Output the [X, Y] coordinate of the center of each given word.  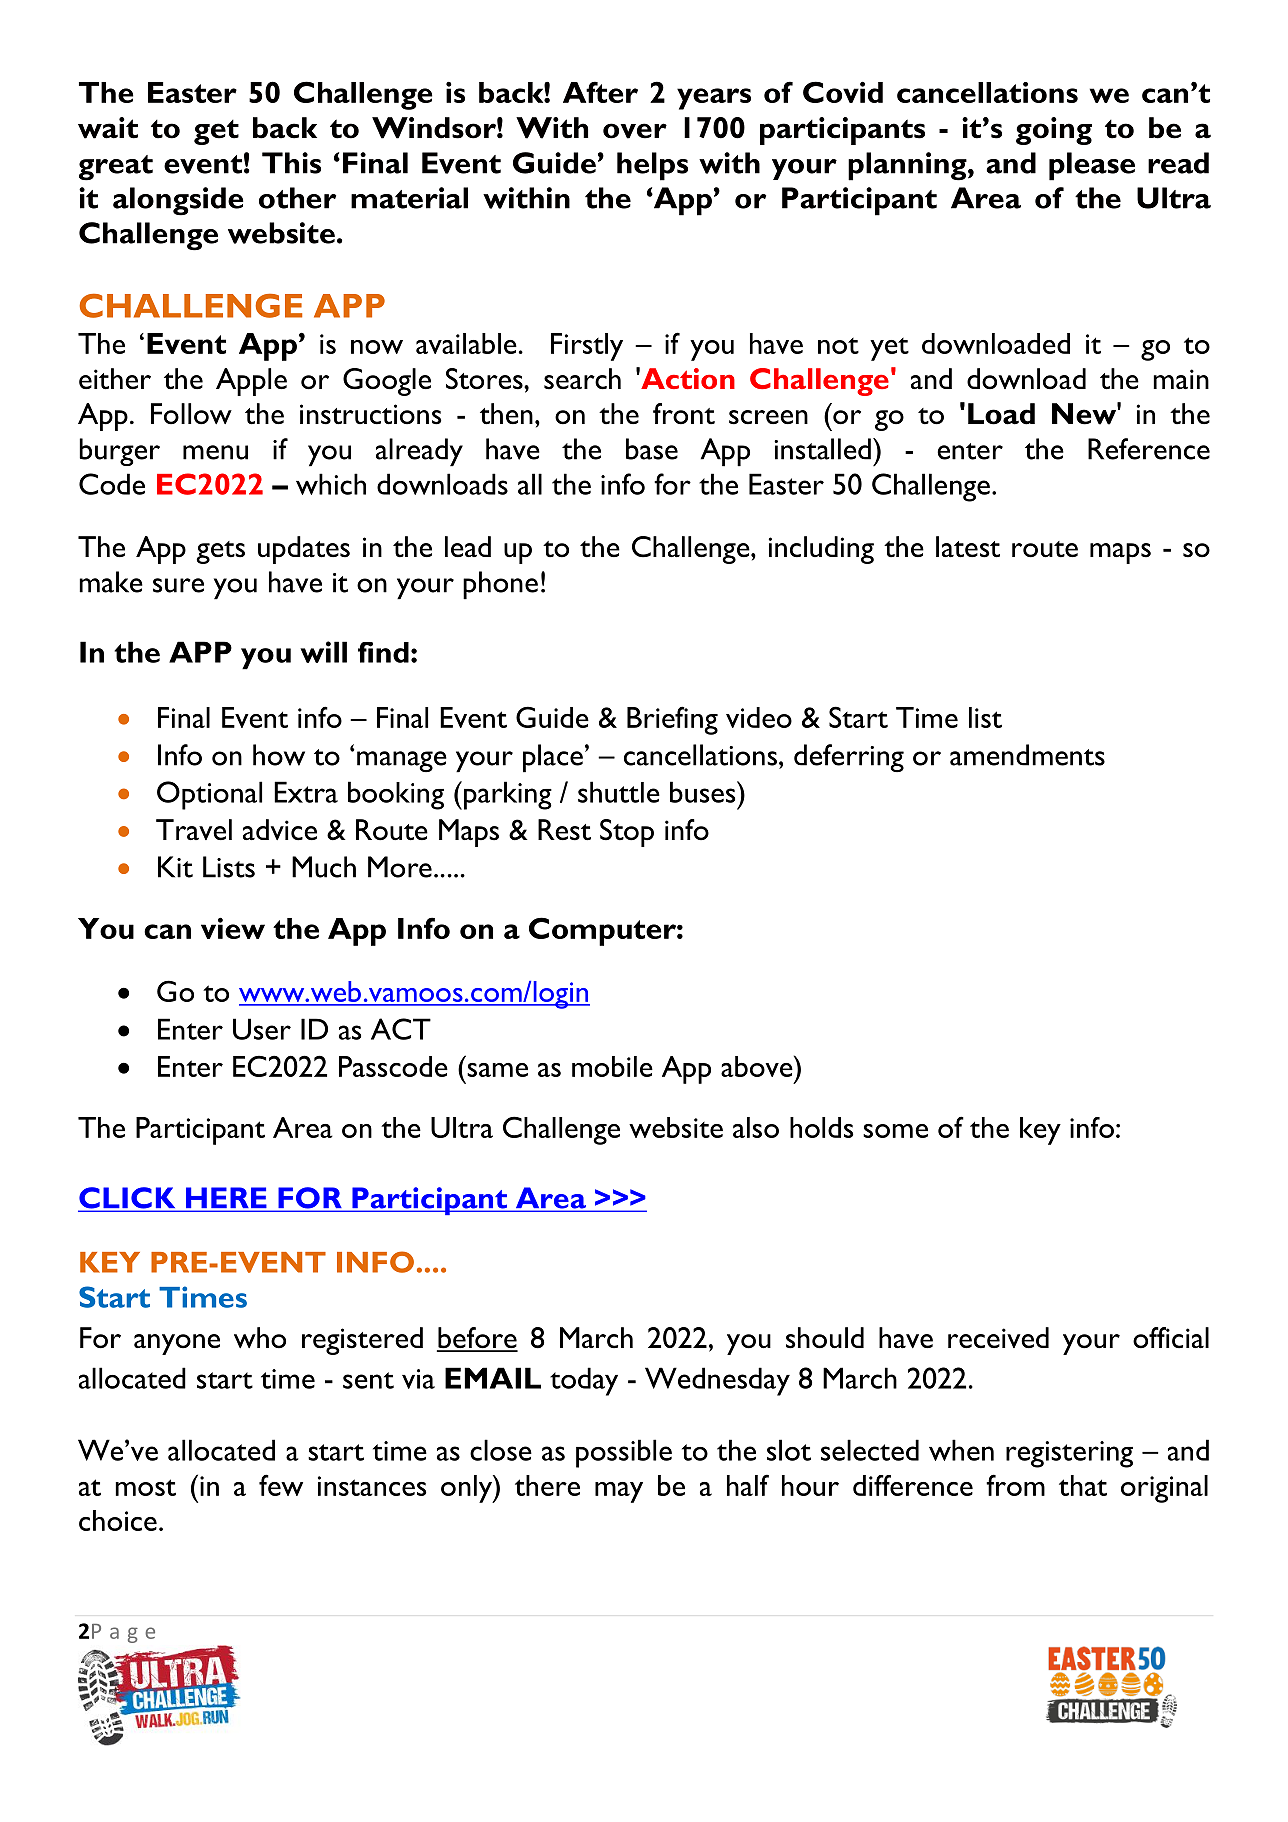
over [635, 131]
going [1054, 131]
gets [220, 552]
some [895, 1131]
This [291, 163]
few [281, 1485]
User [262, 1029]
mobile [612, 1066]
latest [968, 547]
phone [500, 585]
